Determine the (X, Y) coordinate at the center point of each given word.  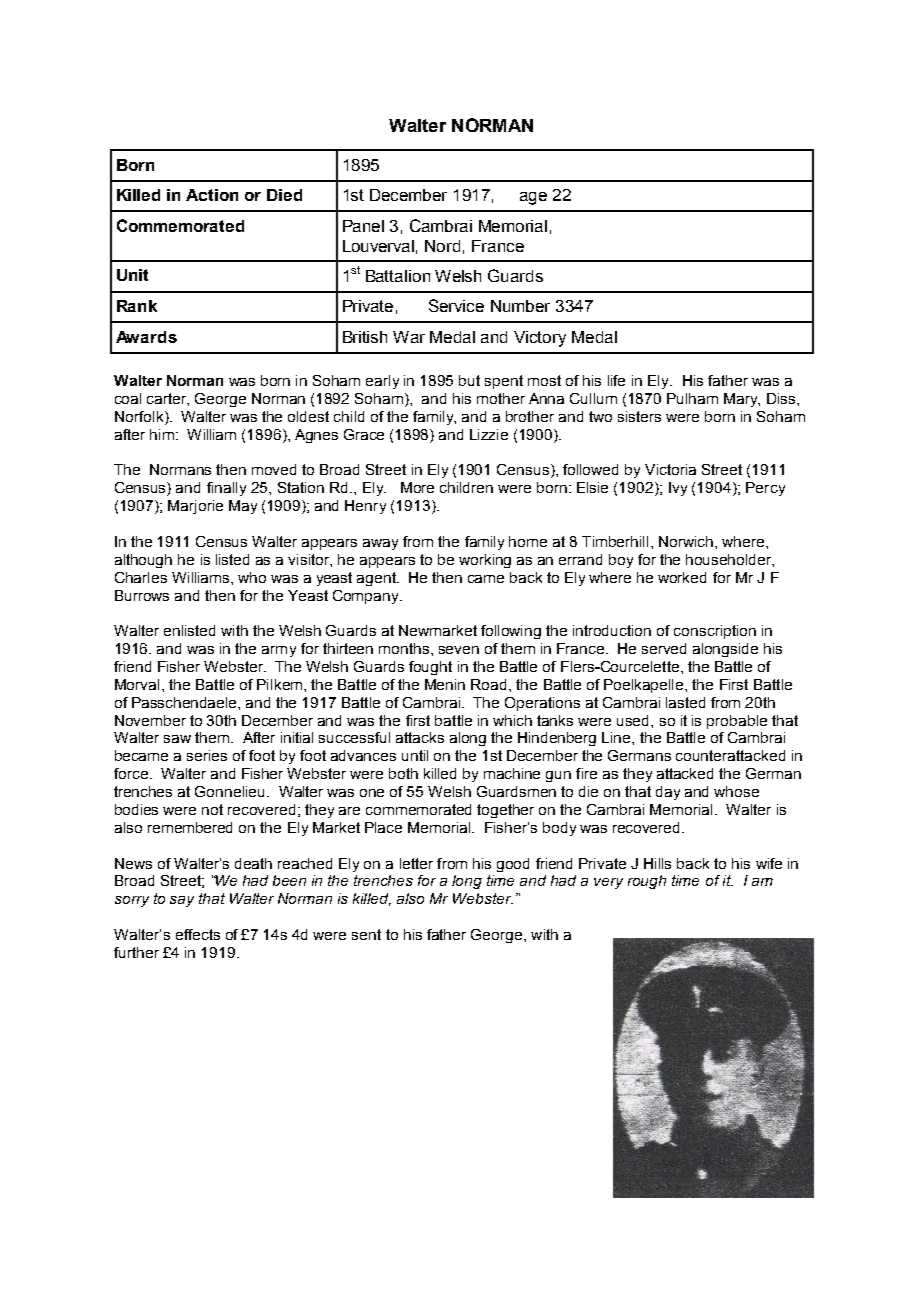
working (485, 561)
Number (520, 306)
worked (682, 577)
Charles (141, 577)
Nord (442, 246)
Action (212, 195)
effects (198, 934)
